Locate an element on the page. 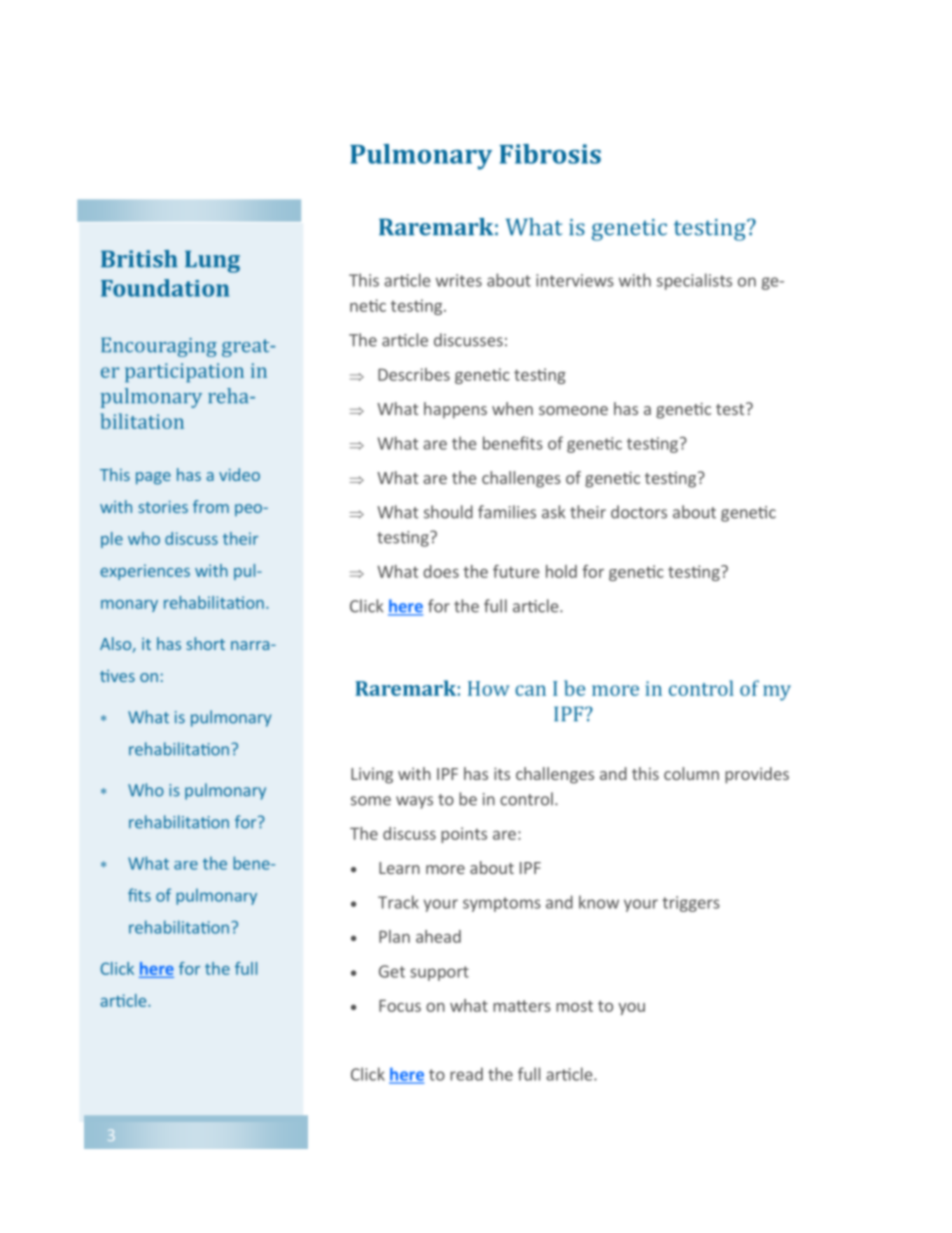 The image size is (952, 1233). hold is located at coordinates (561, 571).
